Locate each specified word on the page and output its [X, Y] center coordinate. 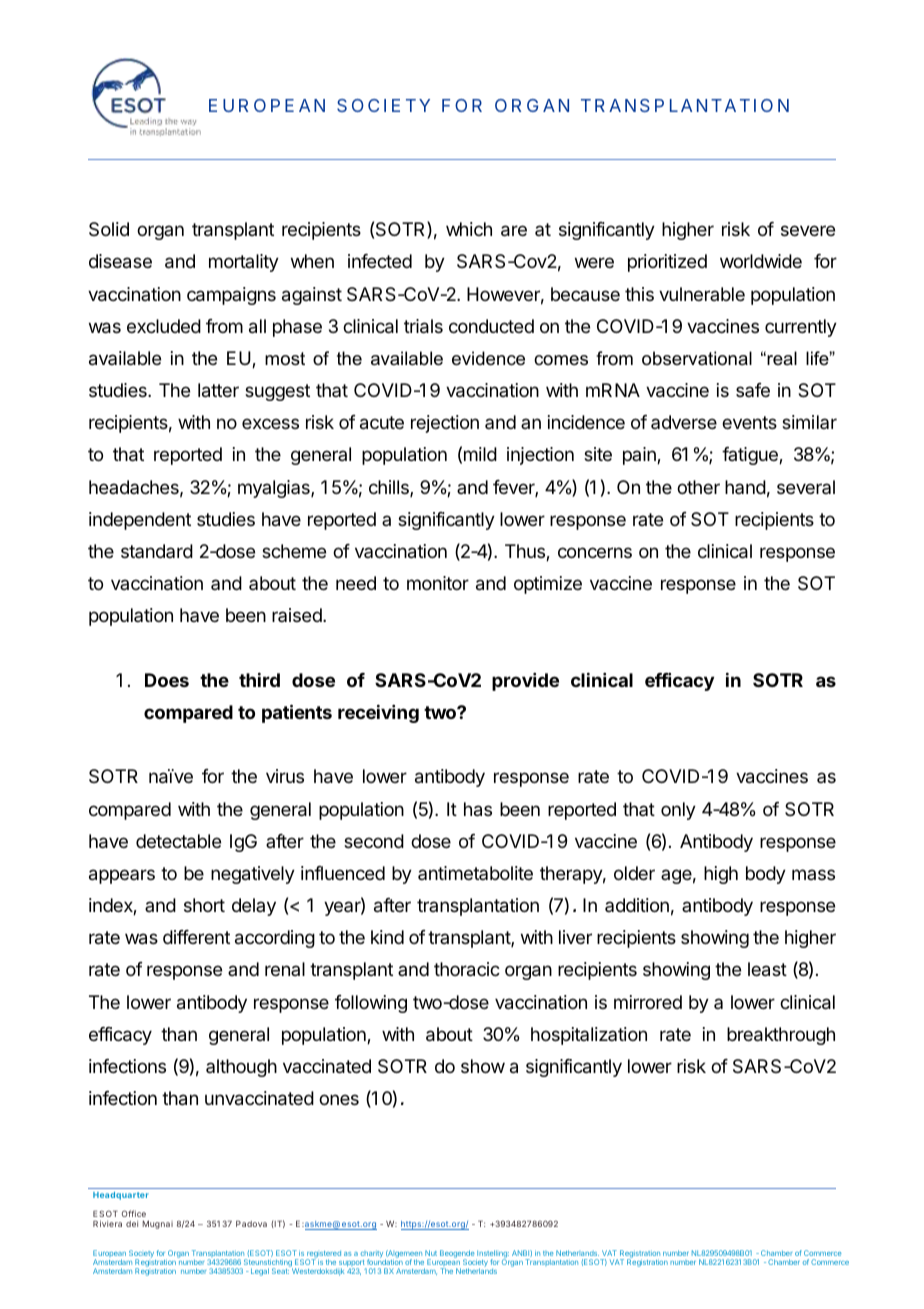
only [678, 811]
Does [167, 680]
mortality [244, 263]
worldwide [761, 261]
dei [132, 1223]
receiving [378, 713]
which [469, 229]
